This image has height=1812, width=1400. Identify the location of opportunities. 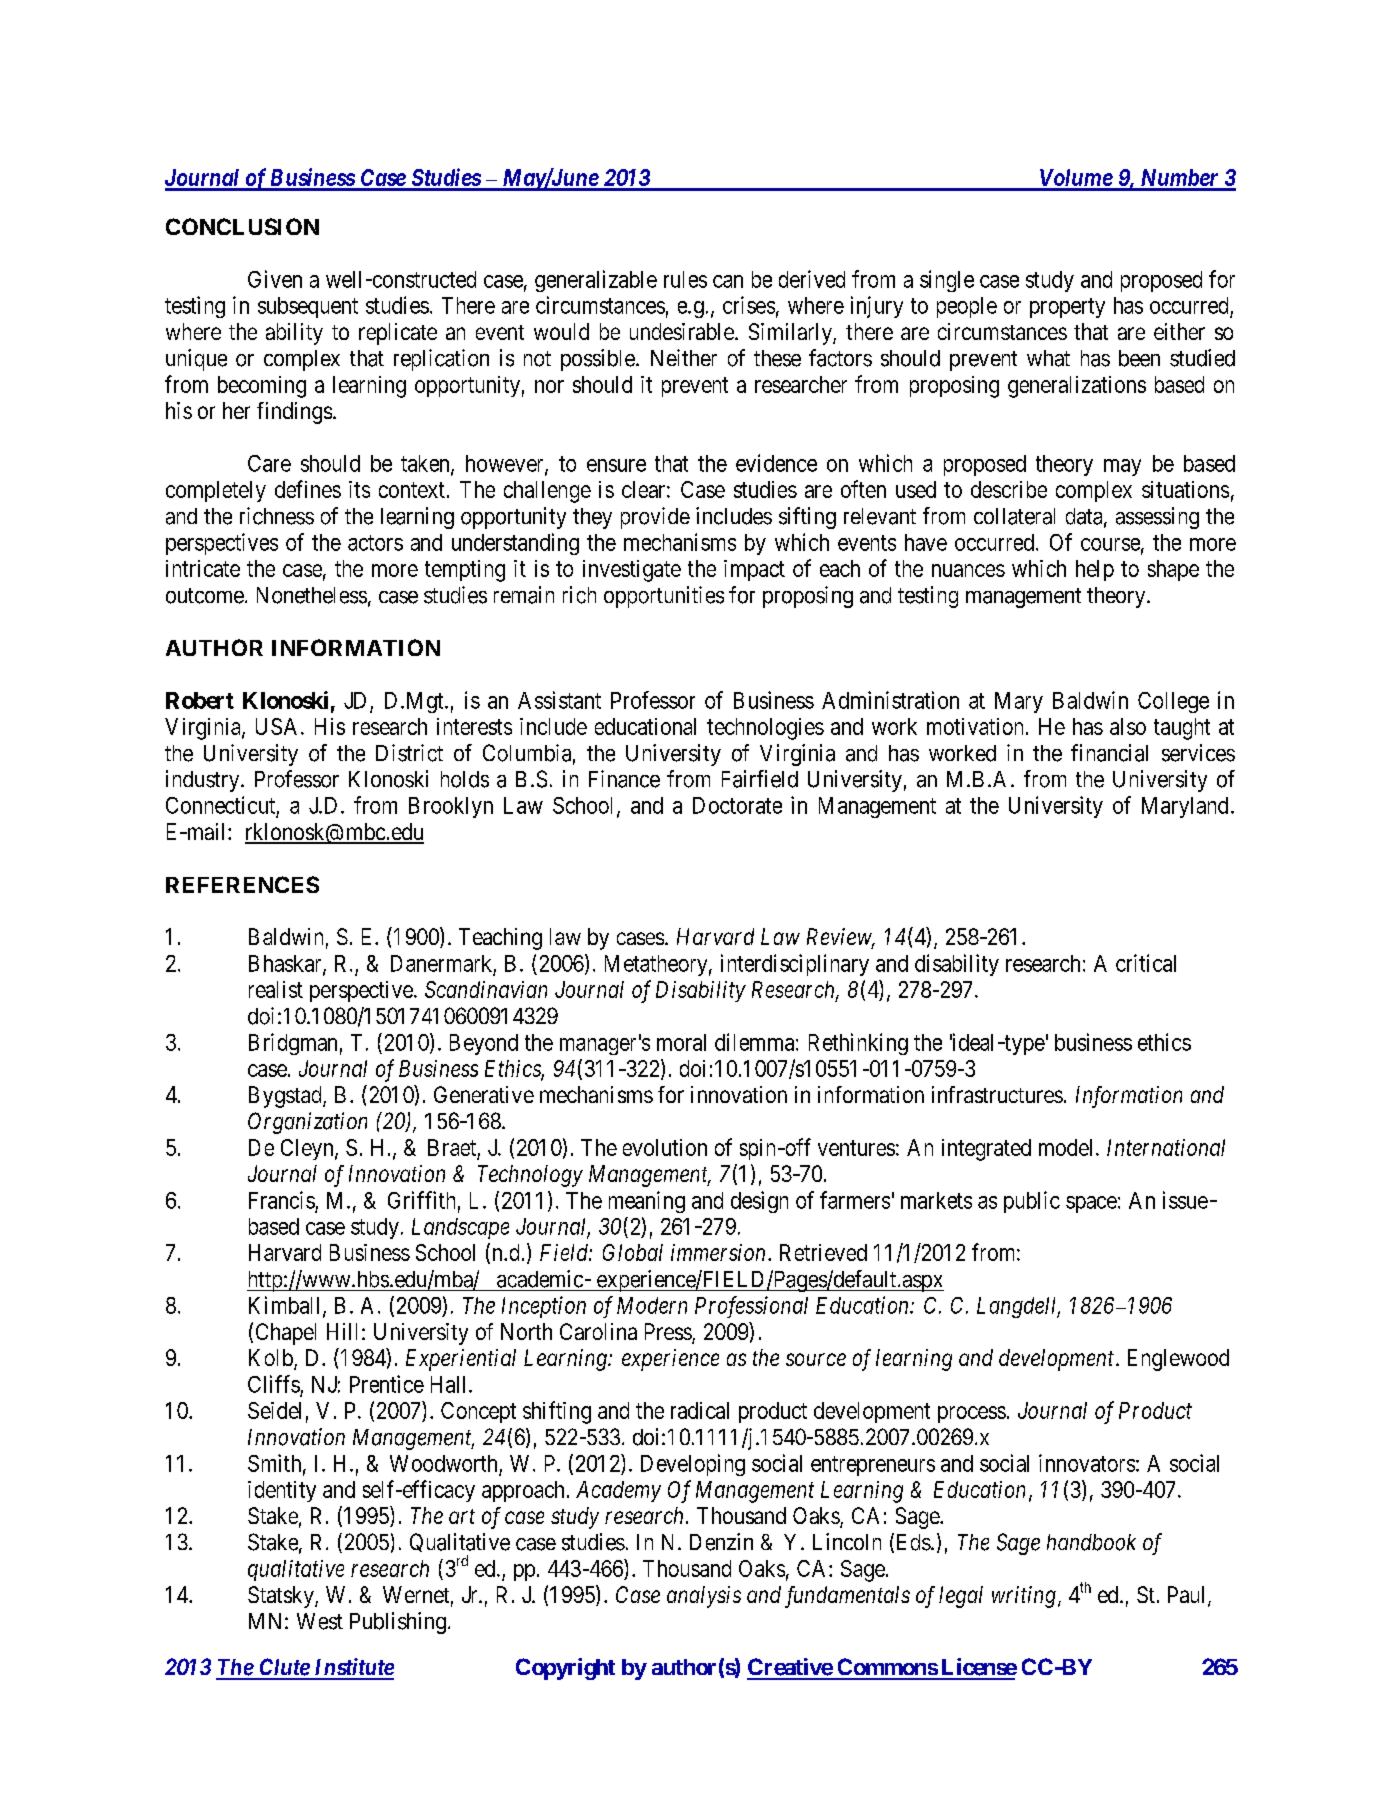
(664, 597).
